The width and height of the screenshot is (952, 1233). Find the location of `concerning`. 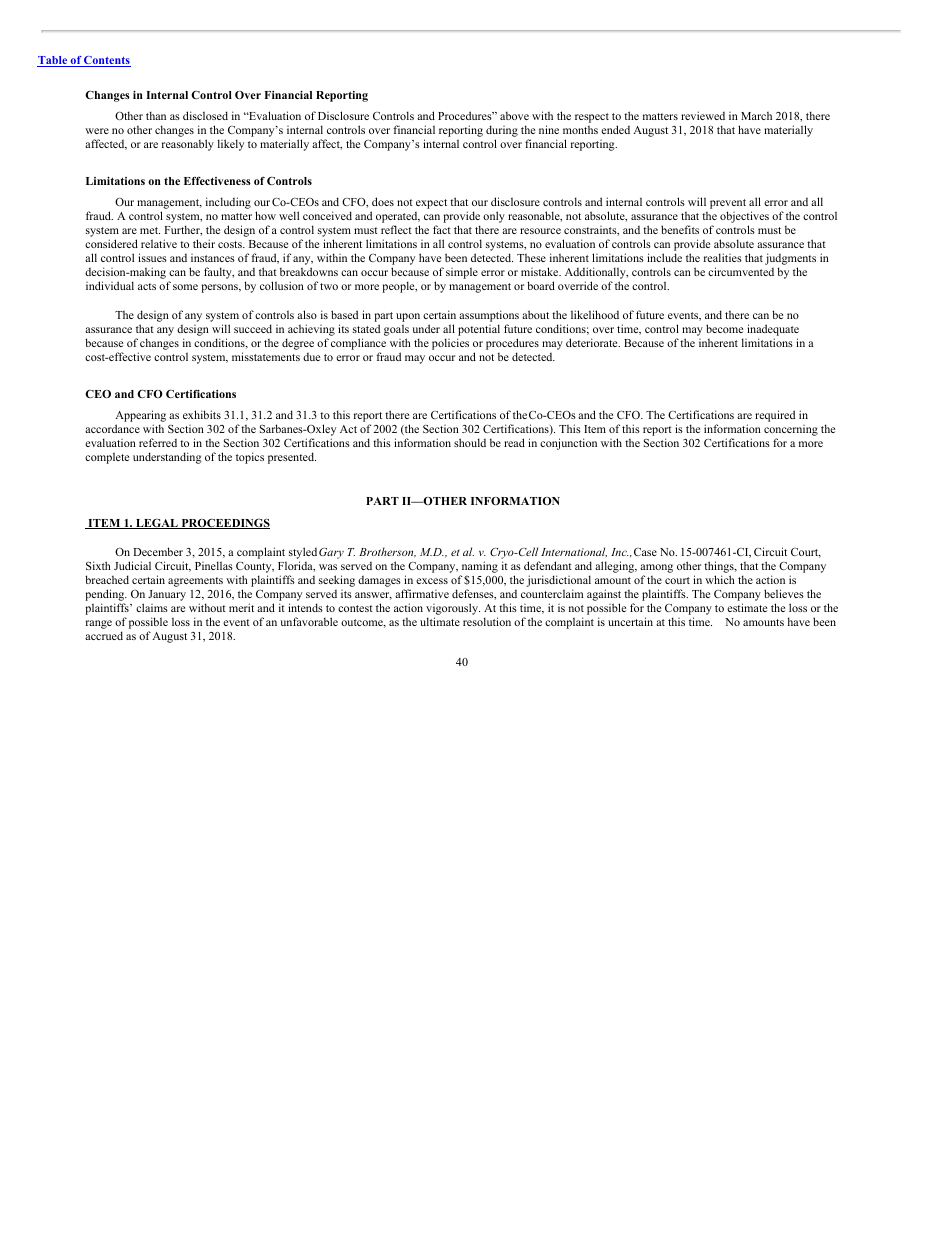

concerning is located at coordinates (791, 432).
